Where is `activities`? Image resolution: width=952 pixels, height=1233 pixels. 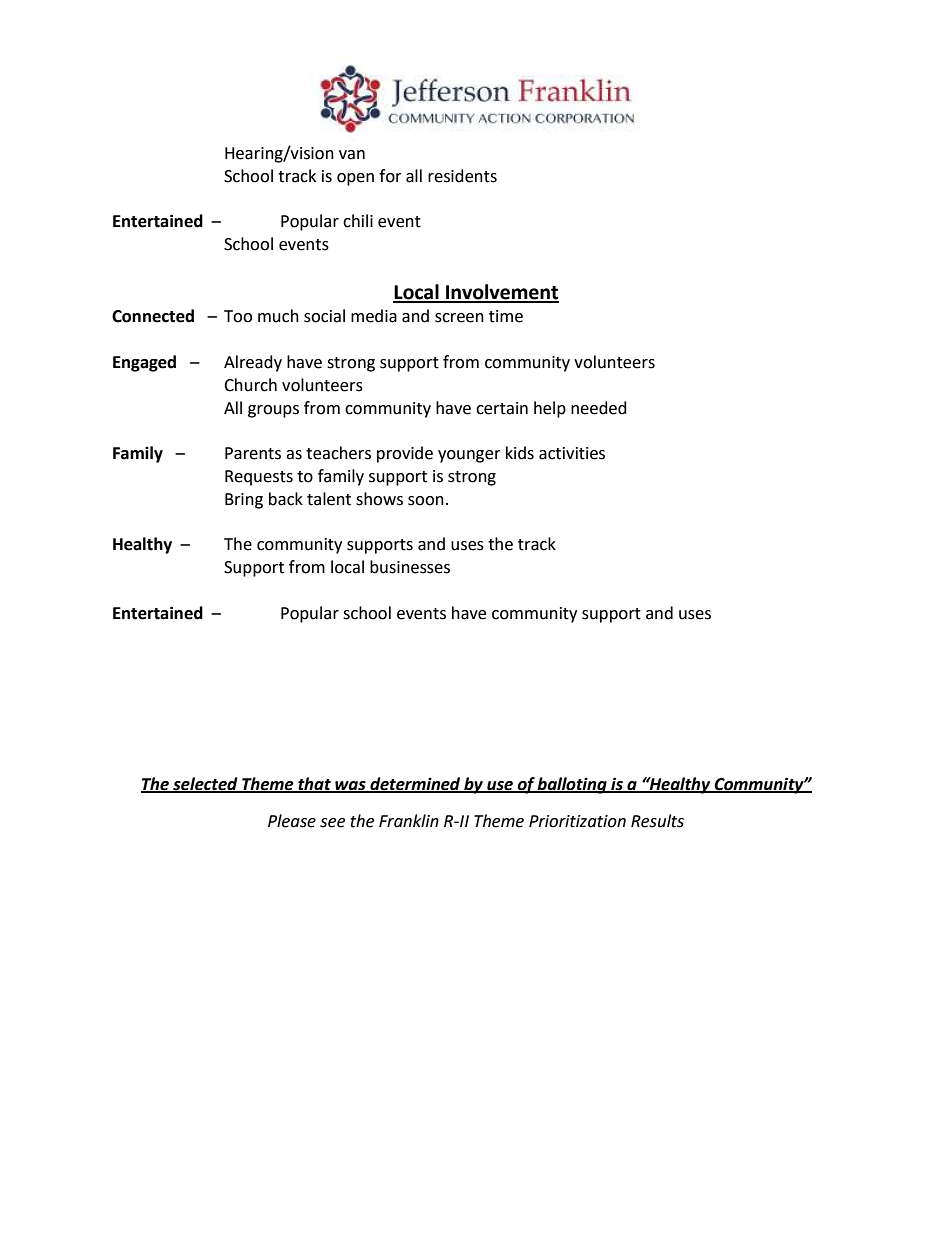
activities is located at coordinates (572, 453).
